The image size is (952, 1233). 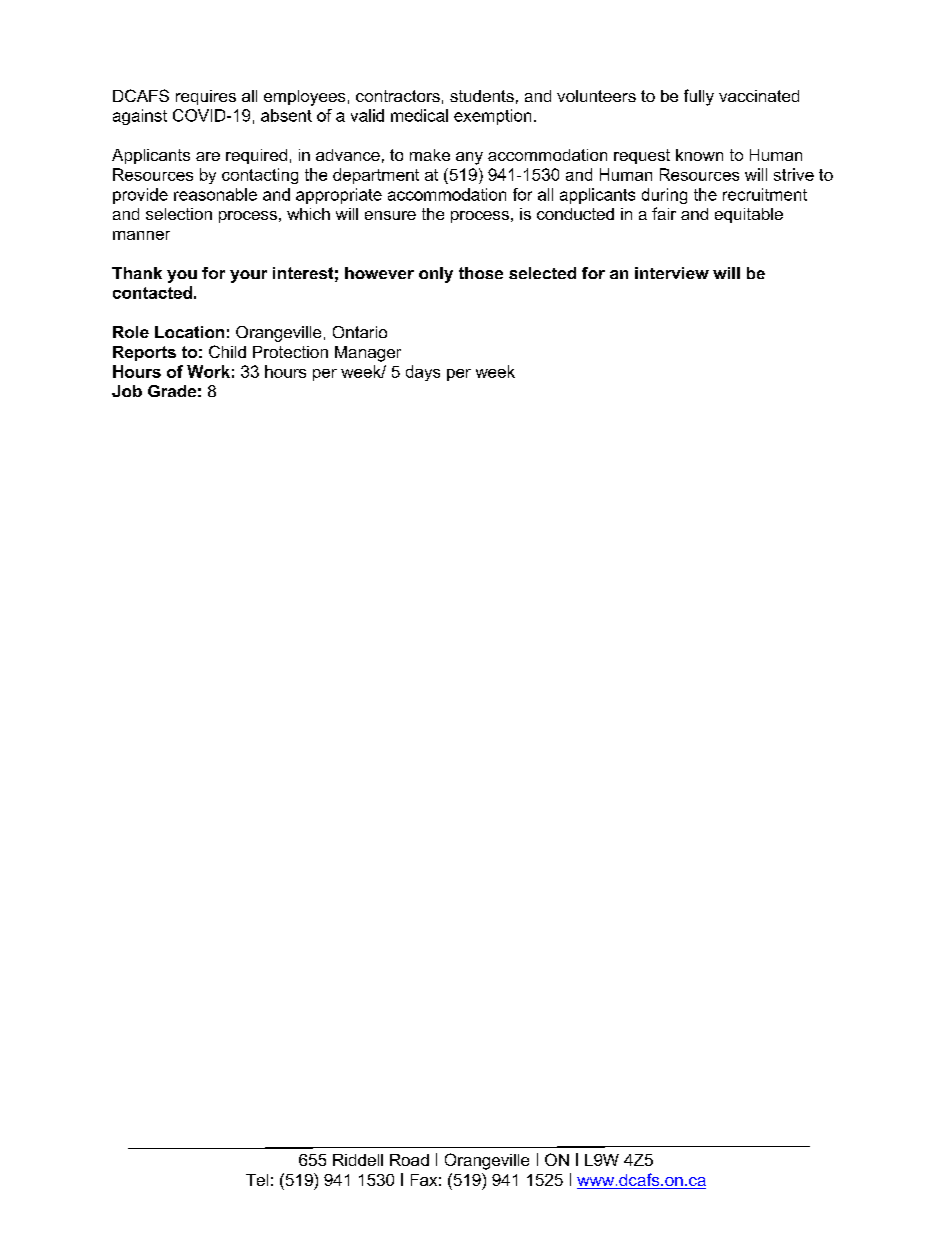 I want to click on exemption, so click(x=492, y=117).
